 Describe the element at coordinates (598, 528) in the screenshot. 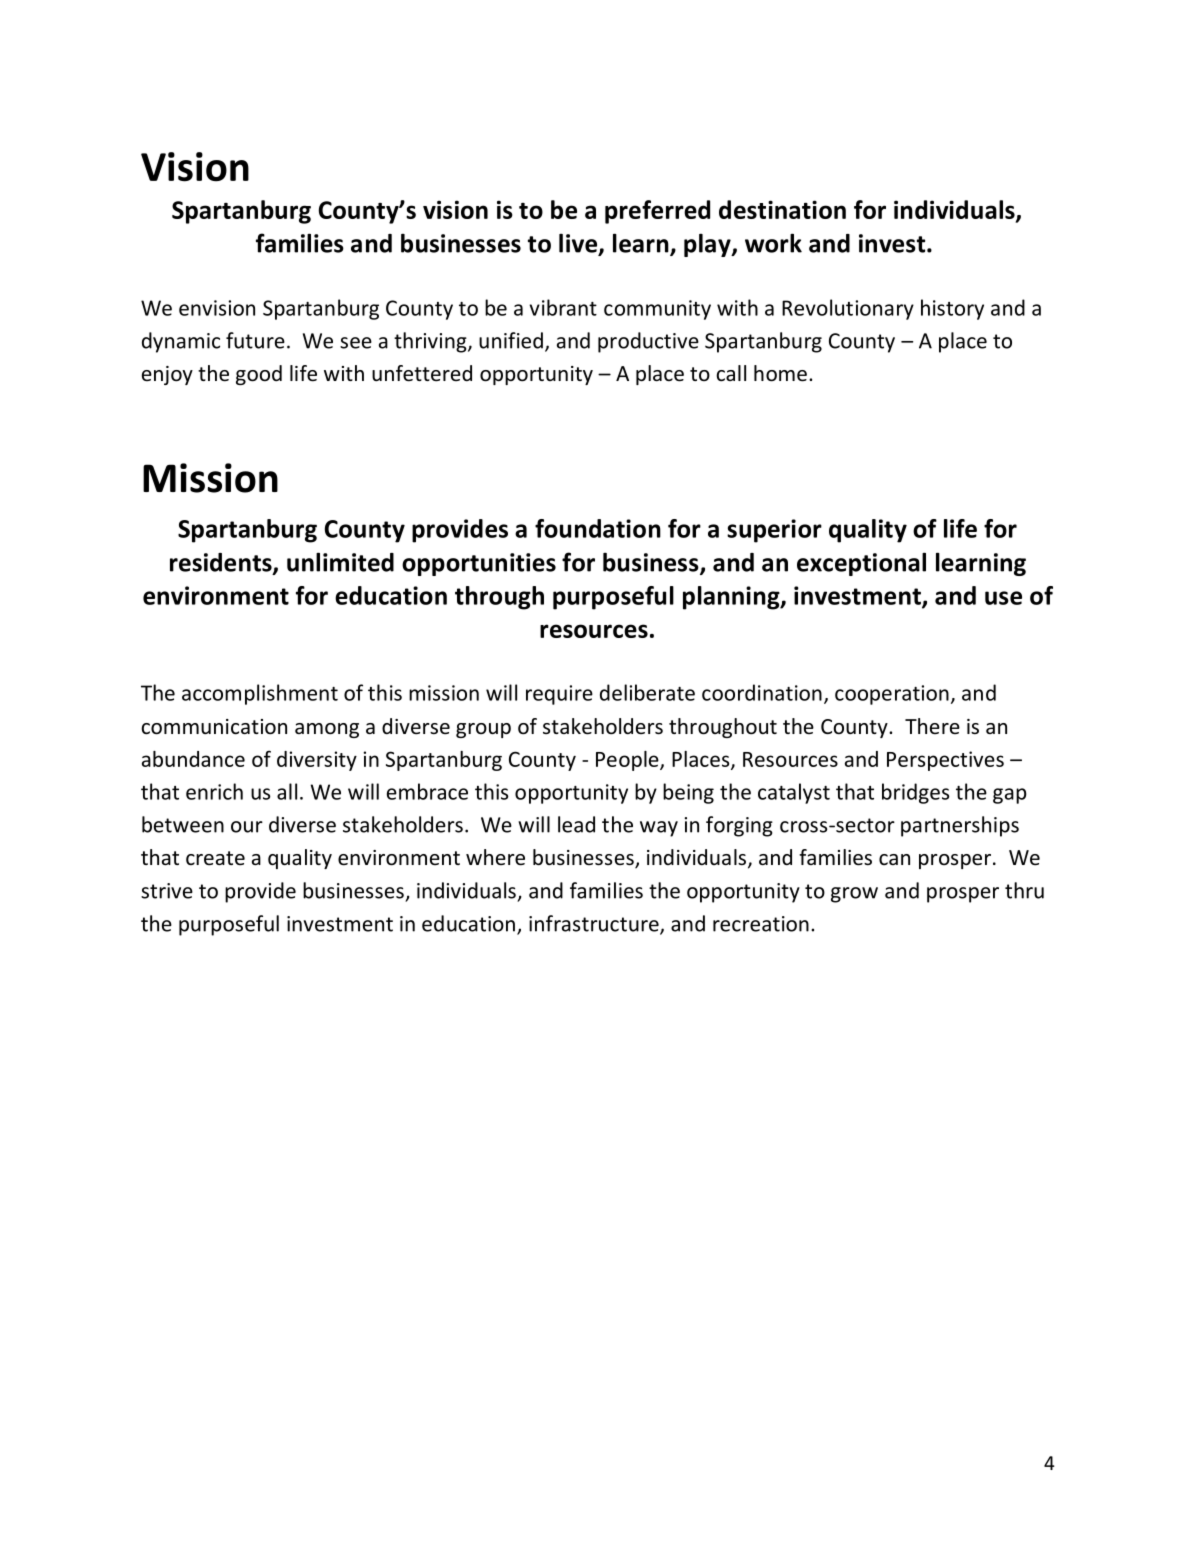

I see `foundation` at that location.
